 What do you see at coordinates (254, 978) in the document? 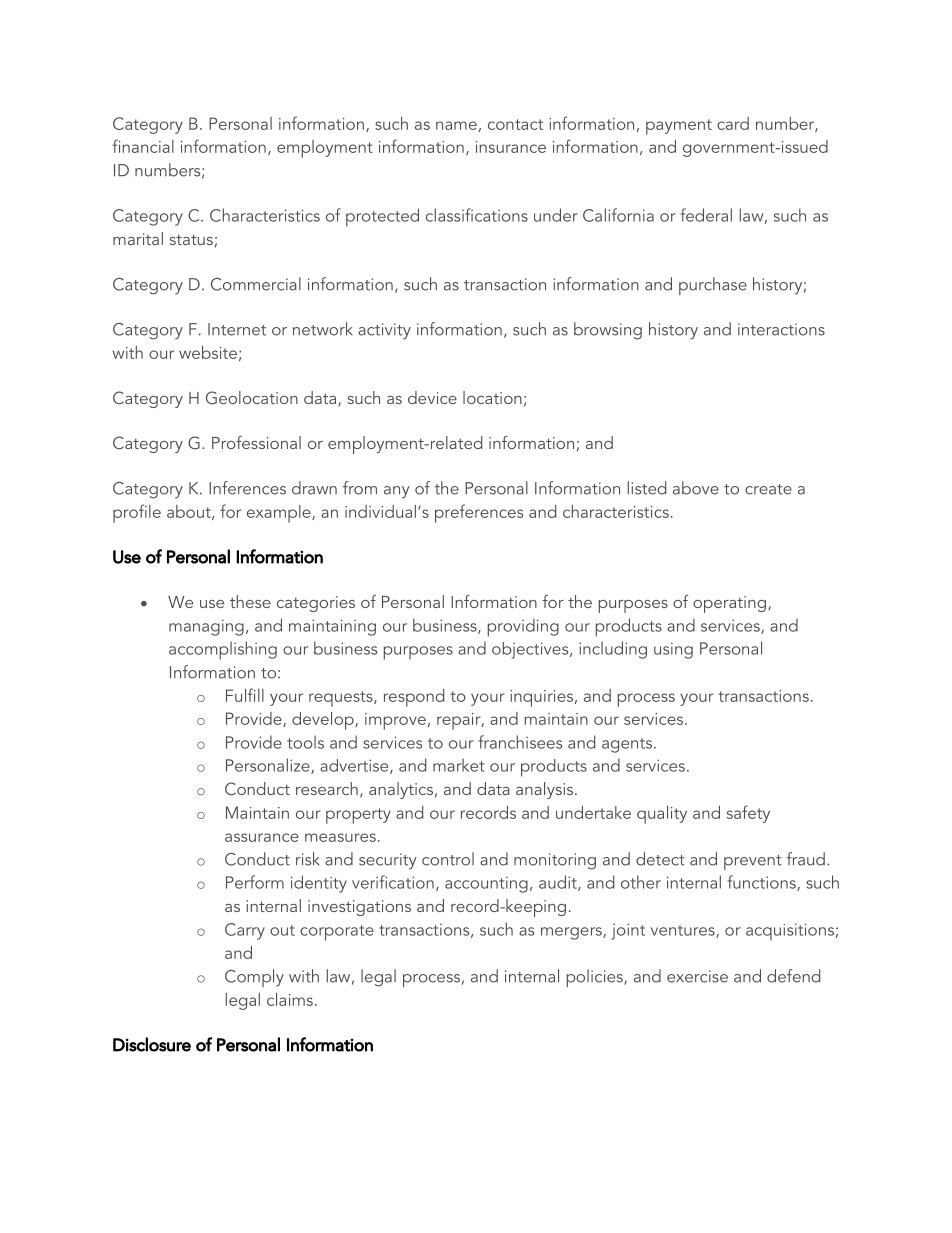
I see `Comply` at bounding box center [254, 978].
